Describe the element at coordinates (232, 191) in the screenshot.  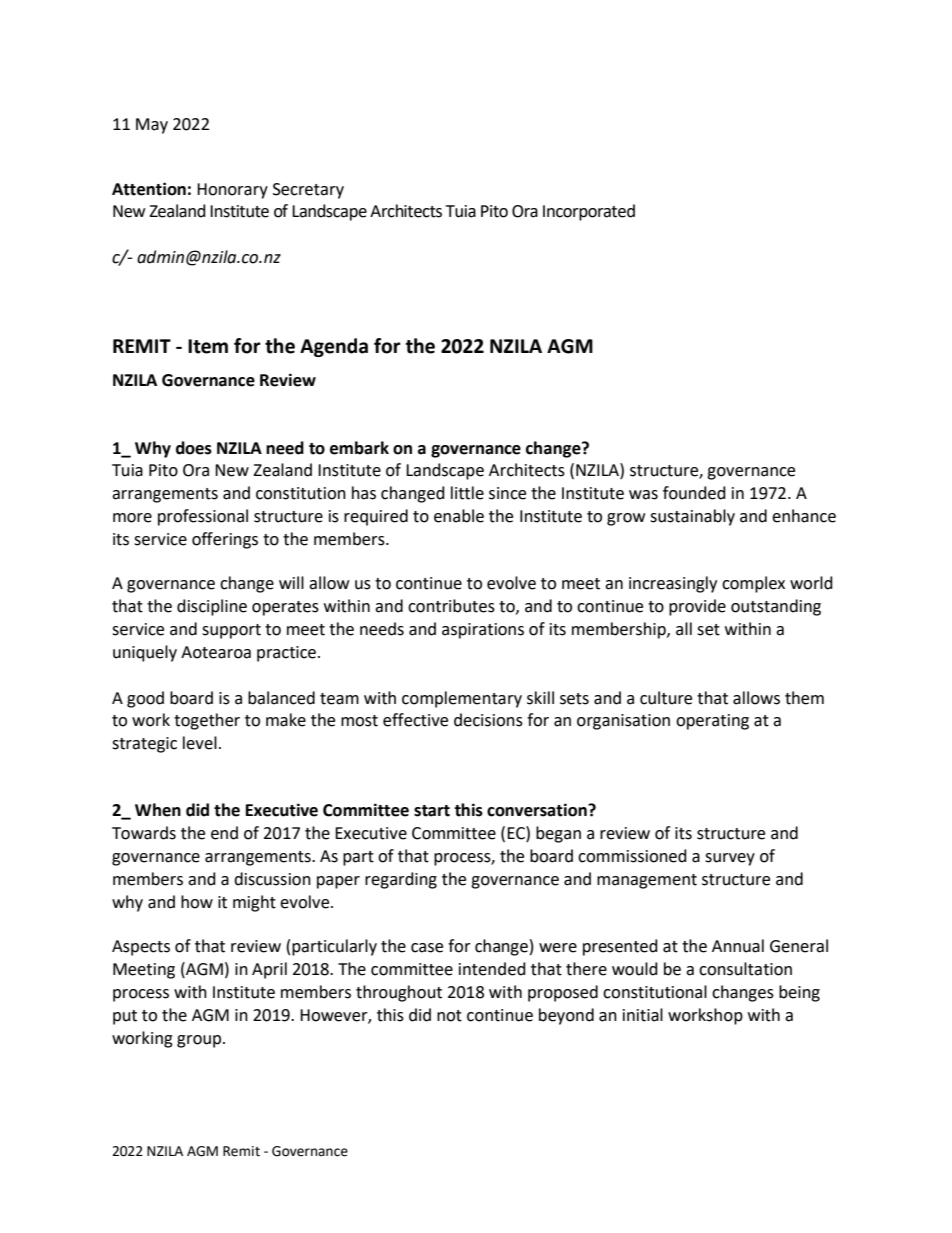
I see `Honorary` at that location.
